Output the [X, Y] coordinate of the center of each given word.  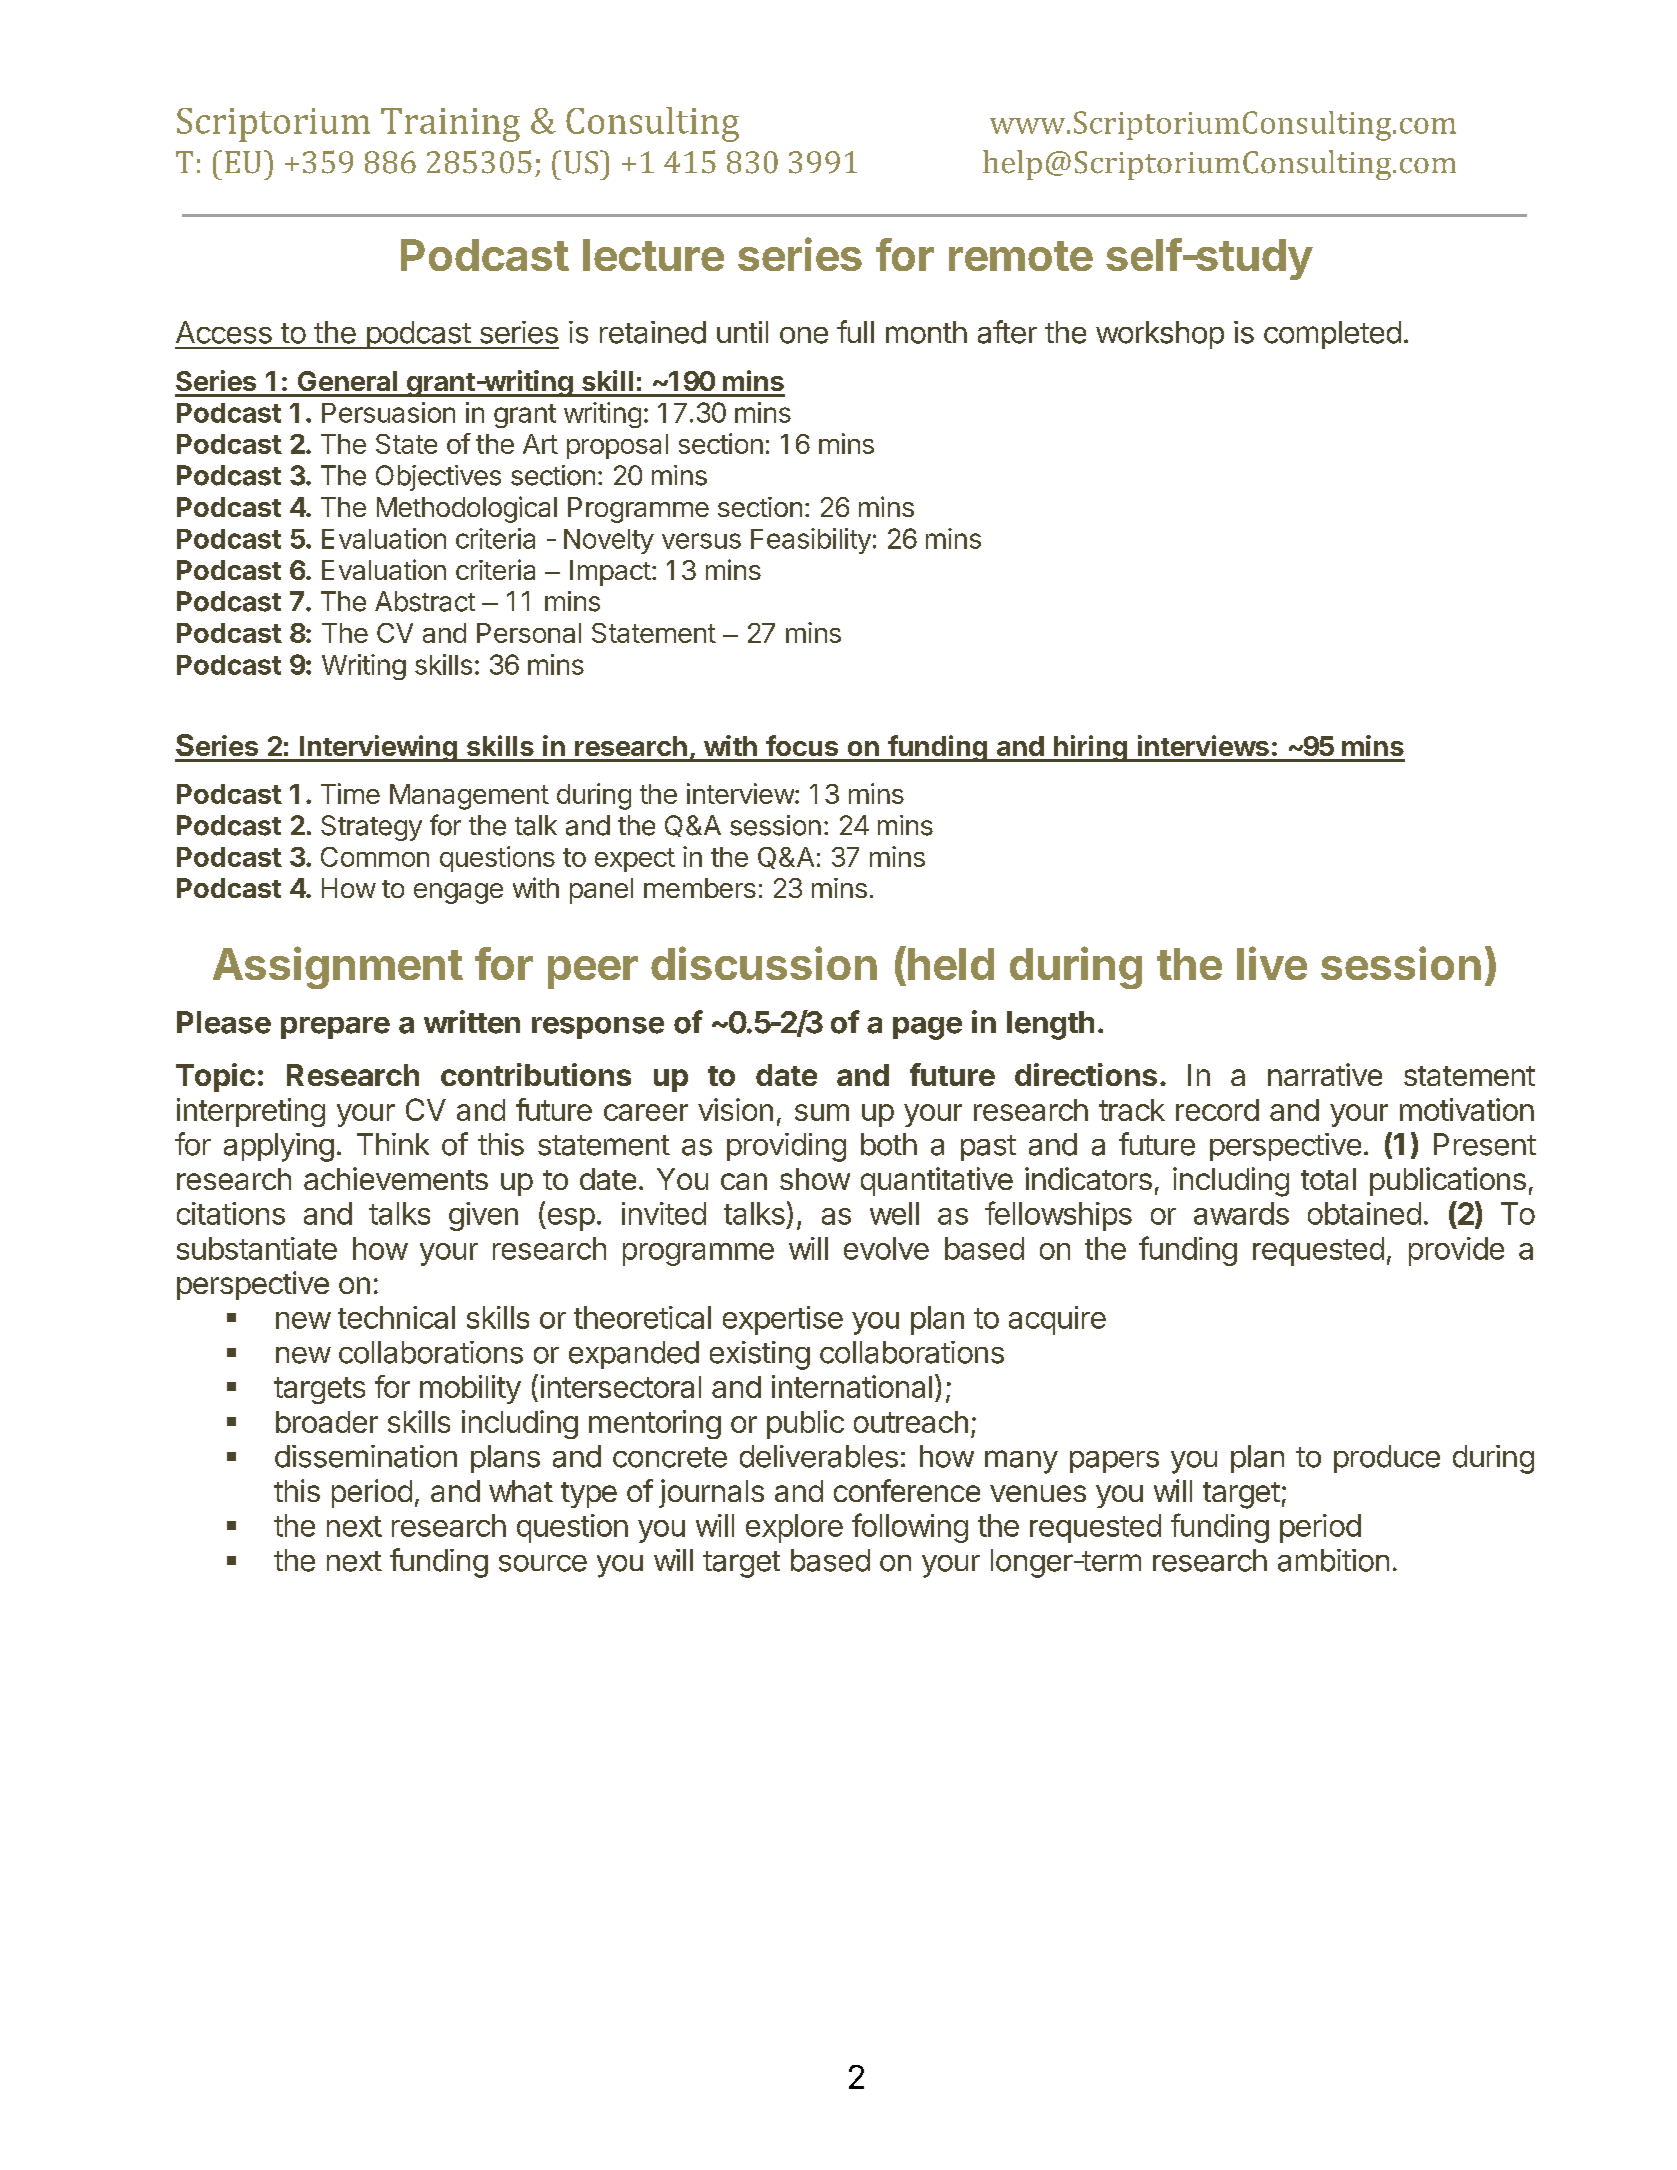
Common [375, 857]
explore [794, 1528]
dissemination [366, 1456]
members [700, 888]
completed [1332, 335]
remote [1021, 256]
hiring [1090, 748]
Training [450, 125]
